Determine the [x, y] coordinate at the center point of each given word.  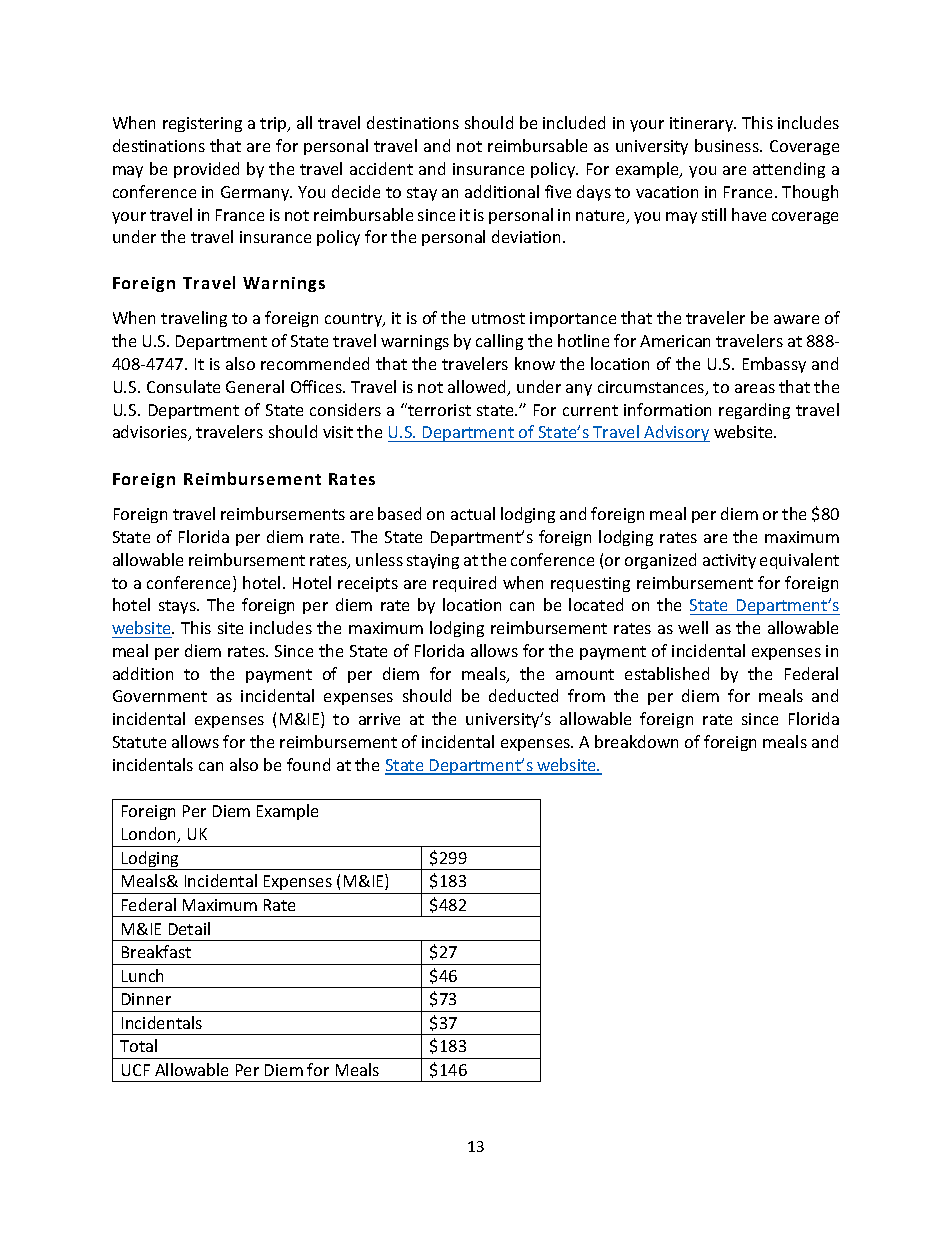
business [728, 145]
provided [206, 170]
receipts [368, 584]
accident [381, 168]
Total [138, 1045]
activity [729, 561]
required [464, 584]
